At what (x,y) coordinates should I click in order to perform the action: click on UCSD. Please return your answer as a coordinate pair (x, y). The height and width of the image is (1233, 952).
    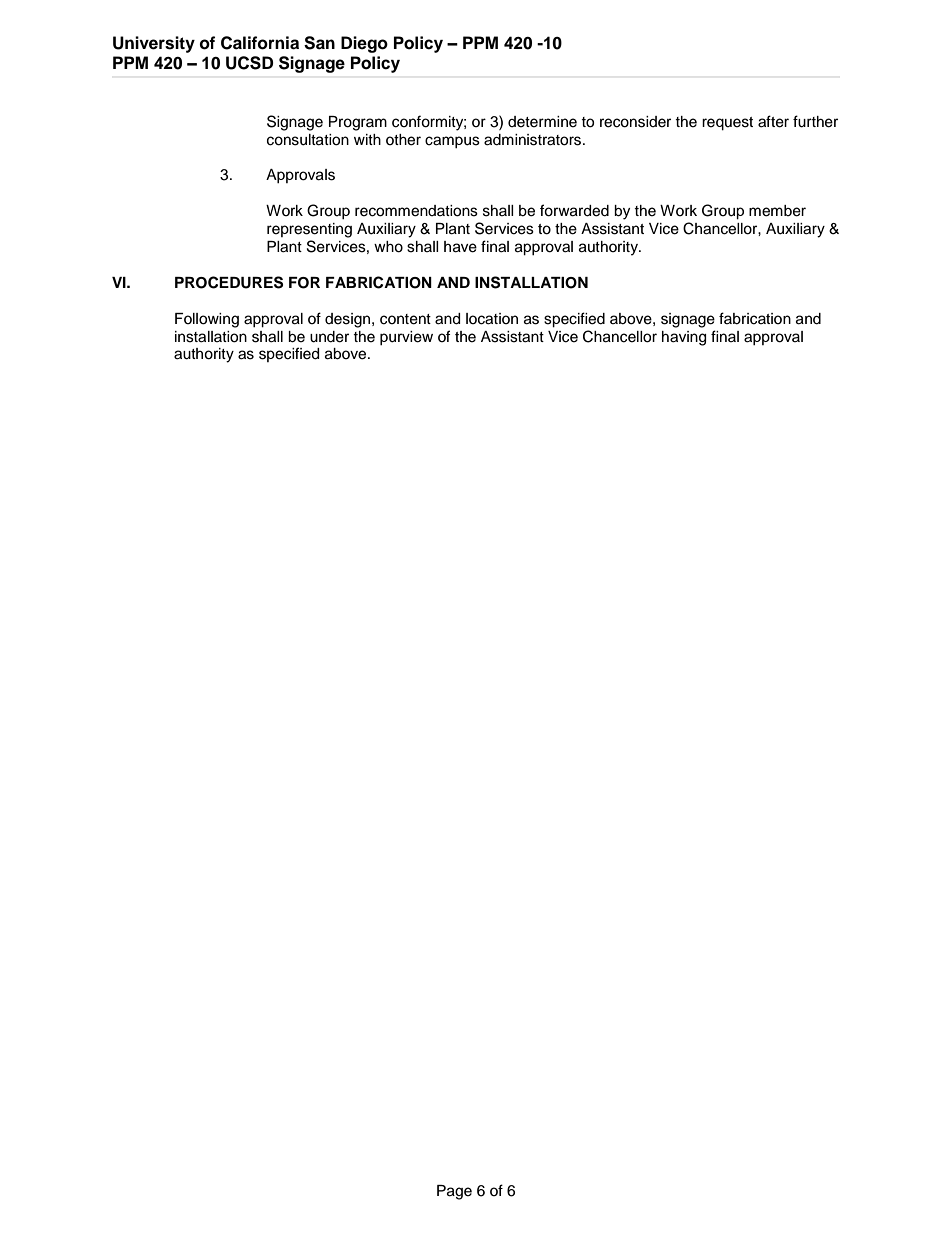
    Looking at the image, I should click on (249, 63).
